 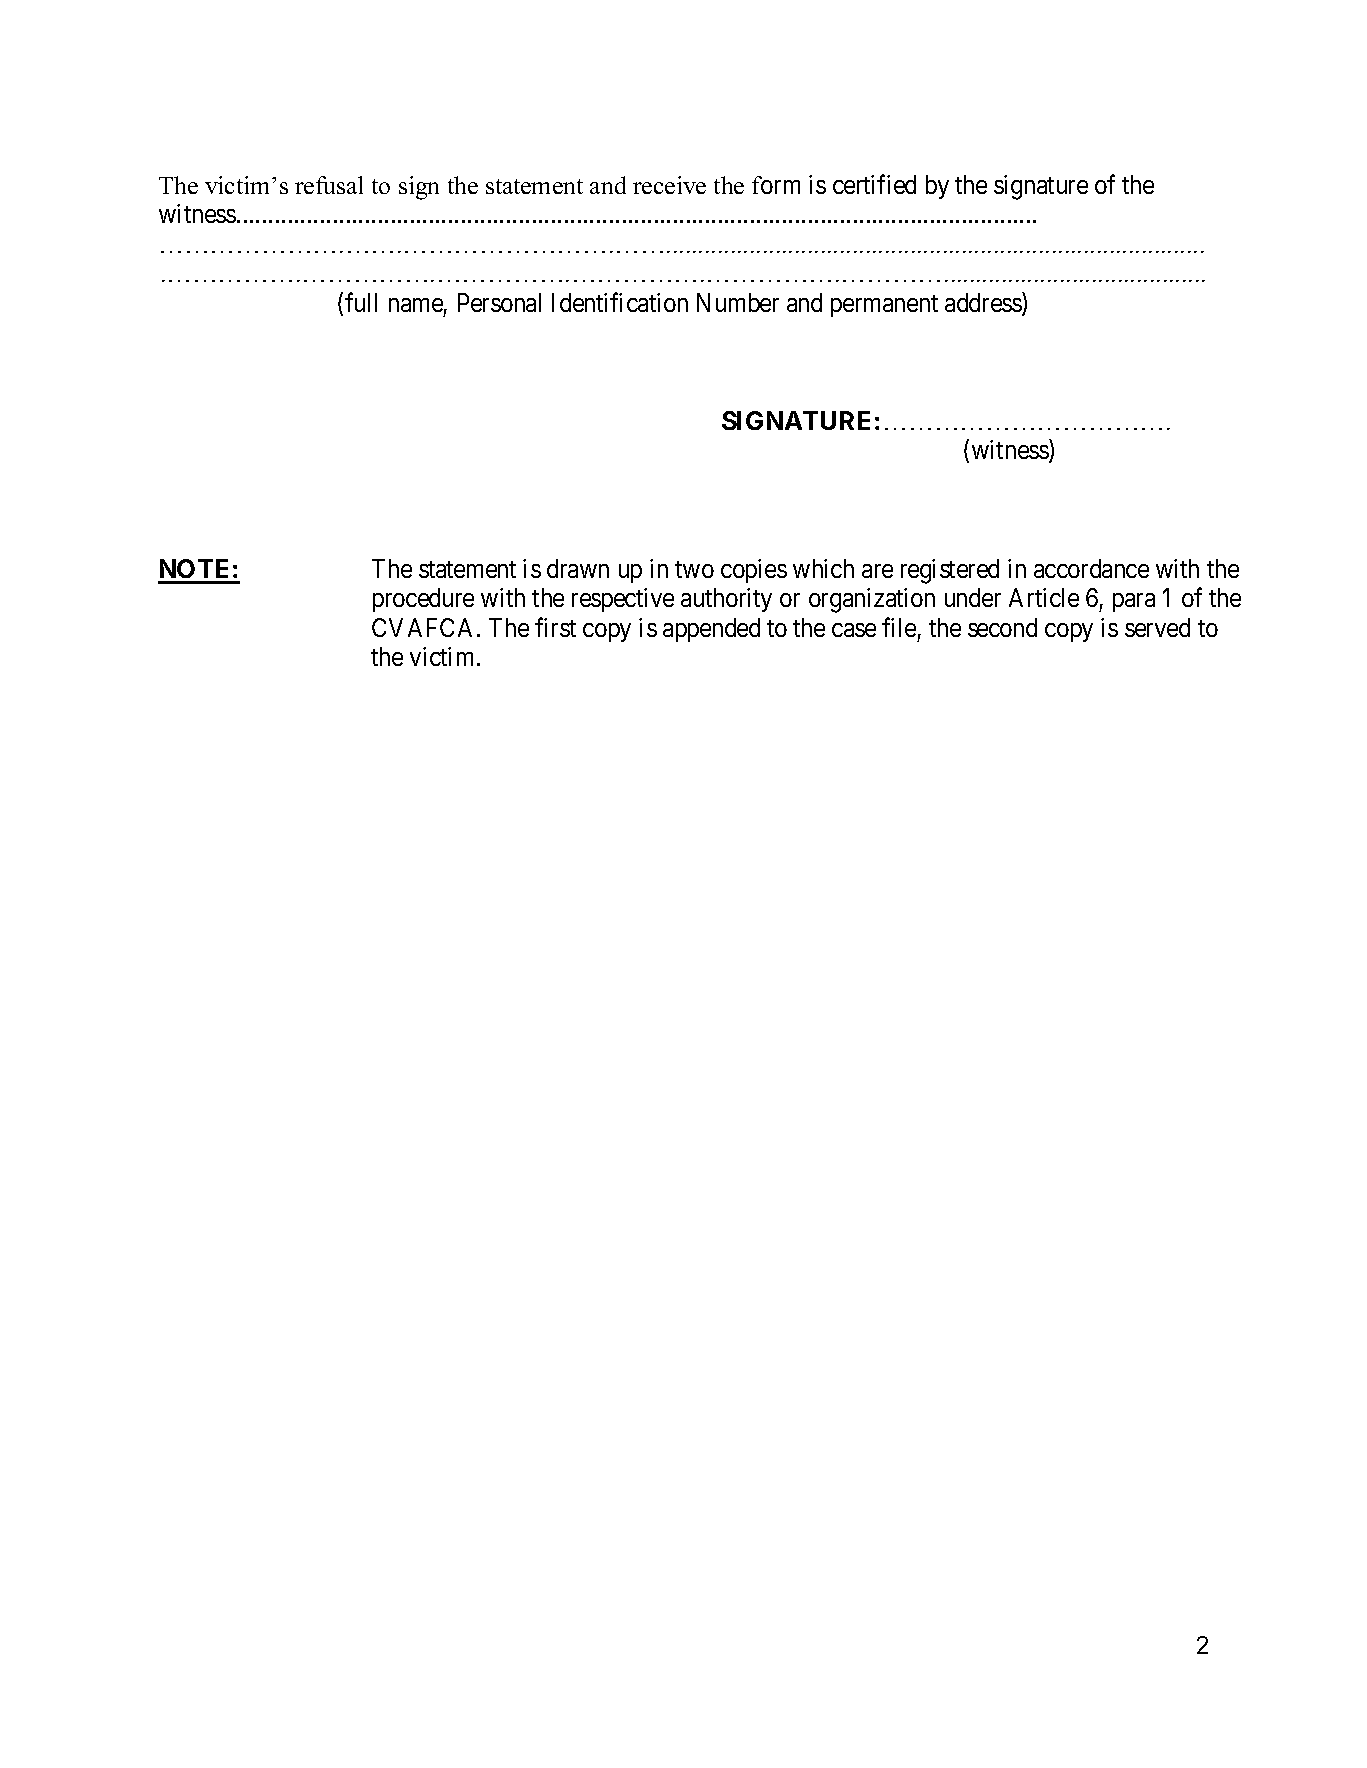 What do you see at coordinates (984, 303) in the screenshot?
I see `address` at bounding box center [984, 303].
